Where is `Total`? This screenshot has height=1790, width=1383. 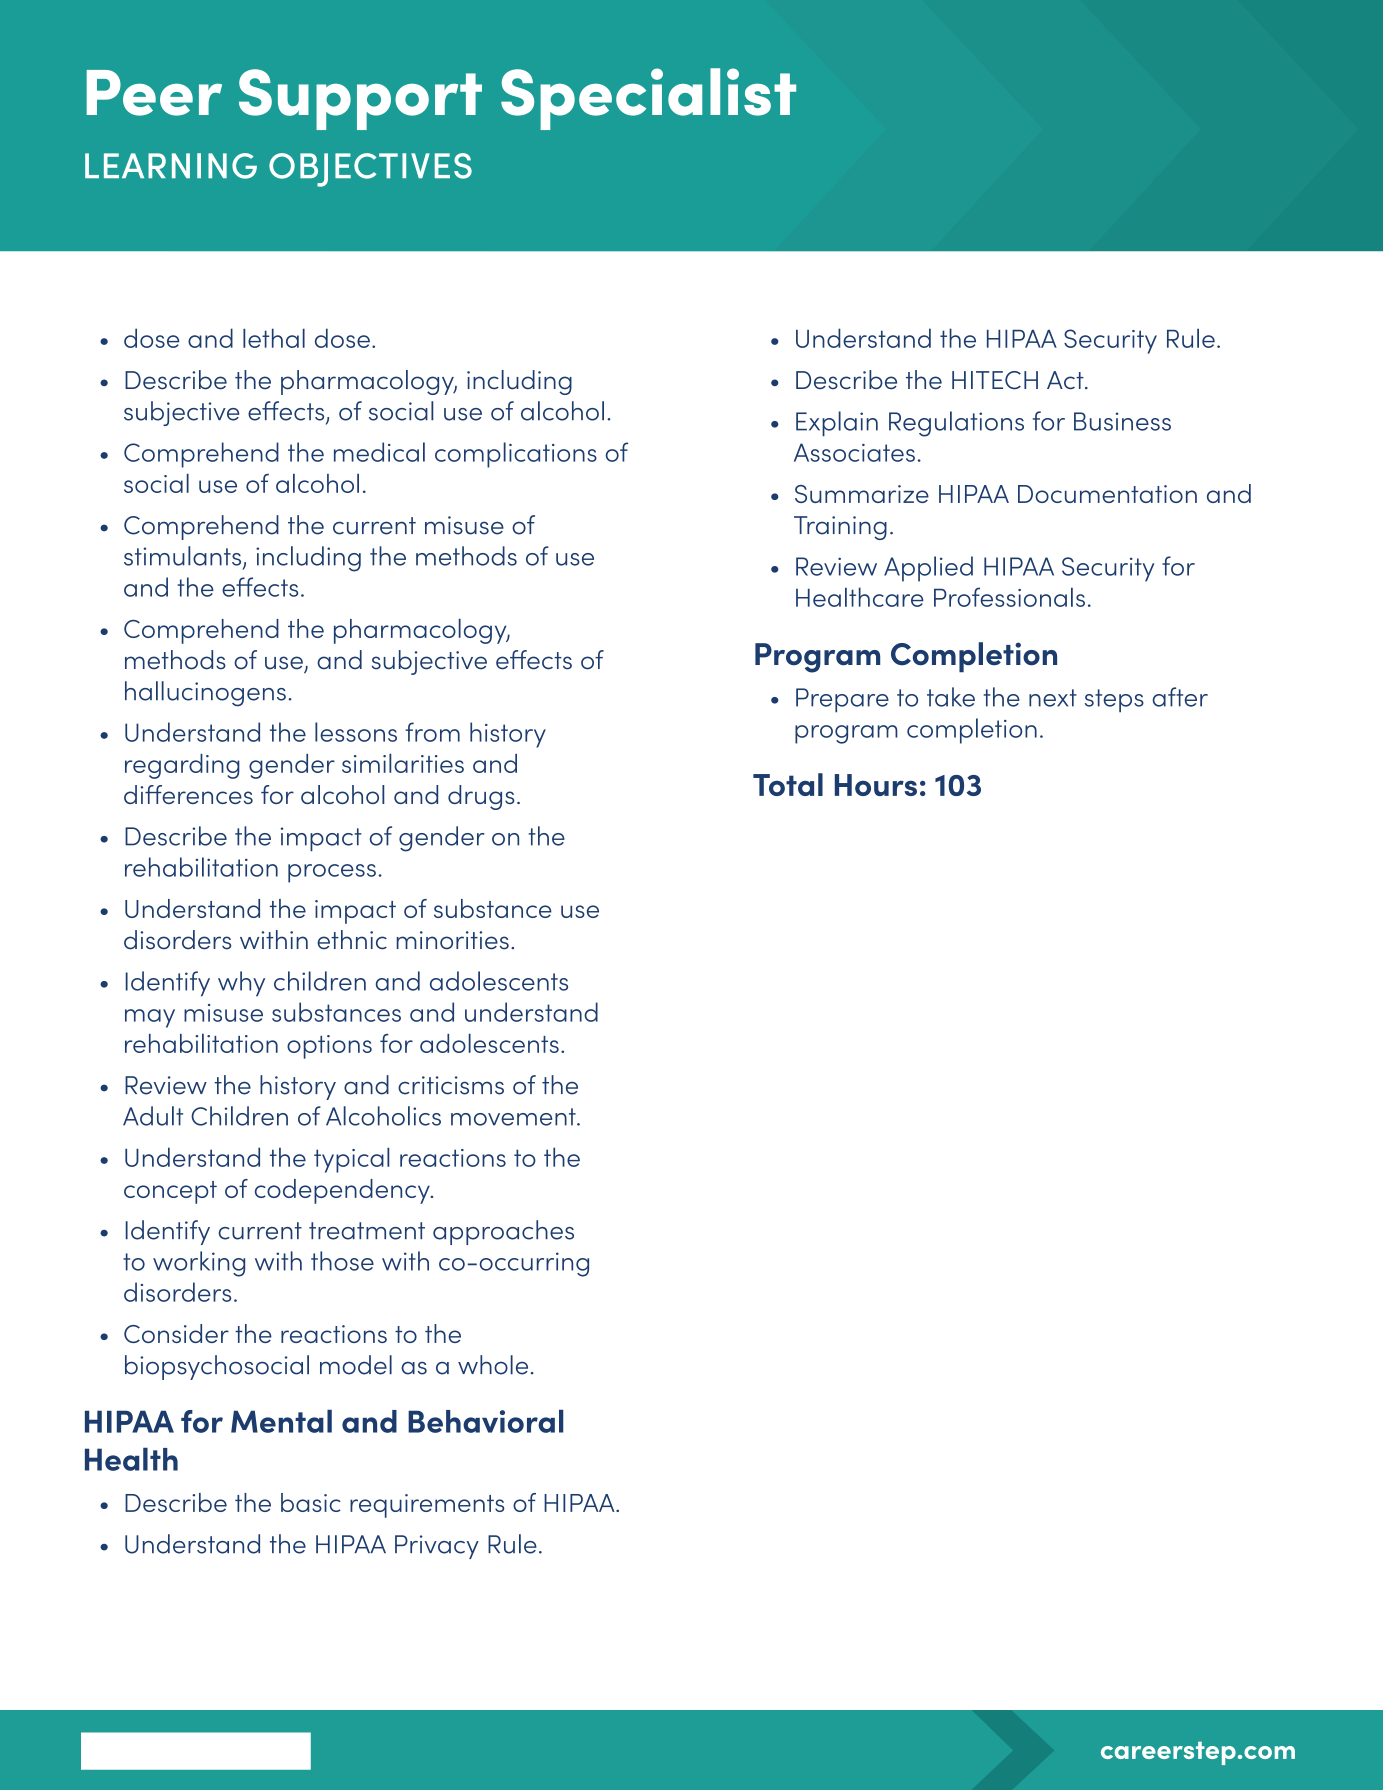 Total is located at coordinates (788, 784).
